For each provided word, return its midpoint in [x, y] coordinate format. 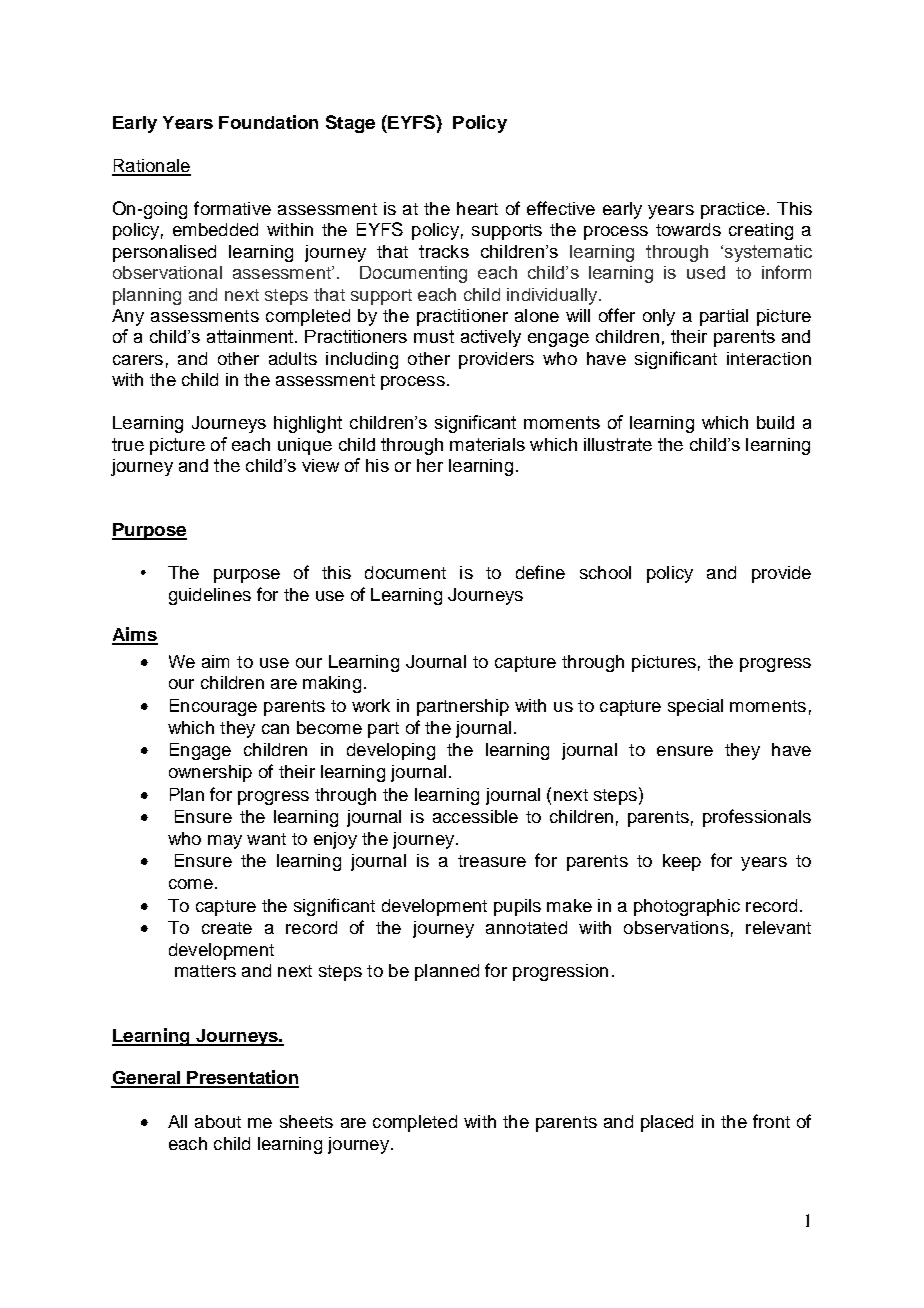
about [218, 1121]
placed [667, 1123]
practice [733, 210]
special [695, 707]
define [540, 572]
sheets [306, 1121]
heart [477, 208]
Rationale [151, 167]
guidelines [210, 596]
